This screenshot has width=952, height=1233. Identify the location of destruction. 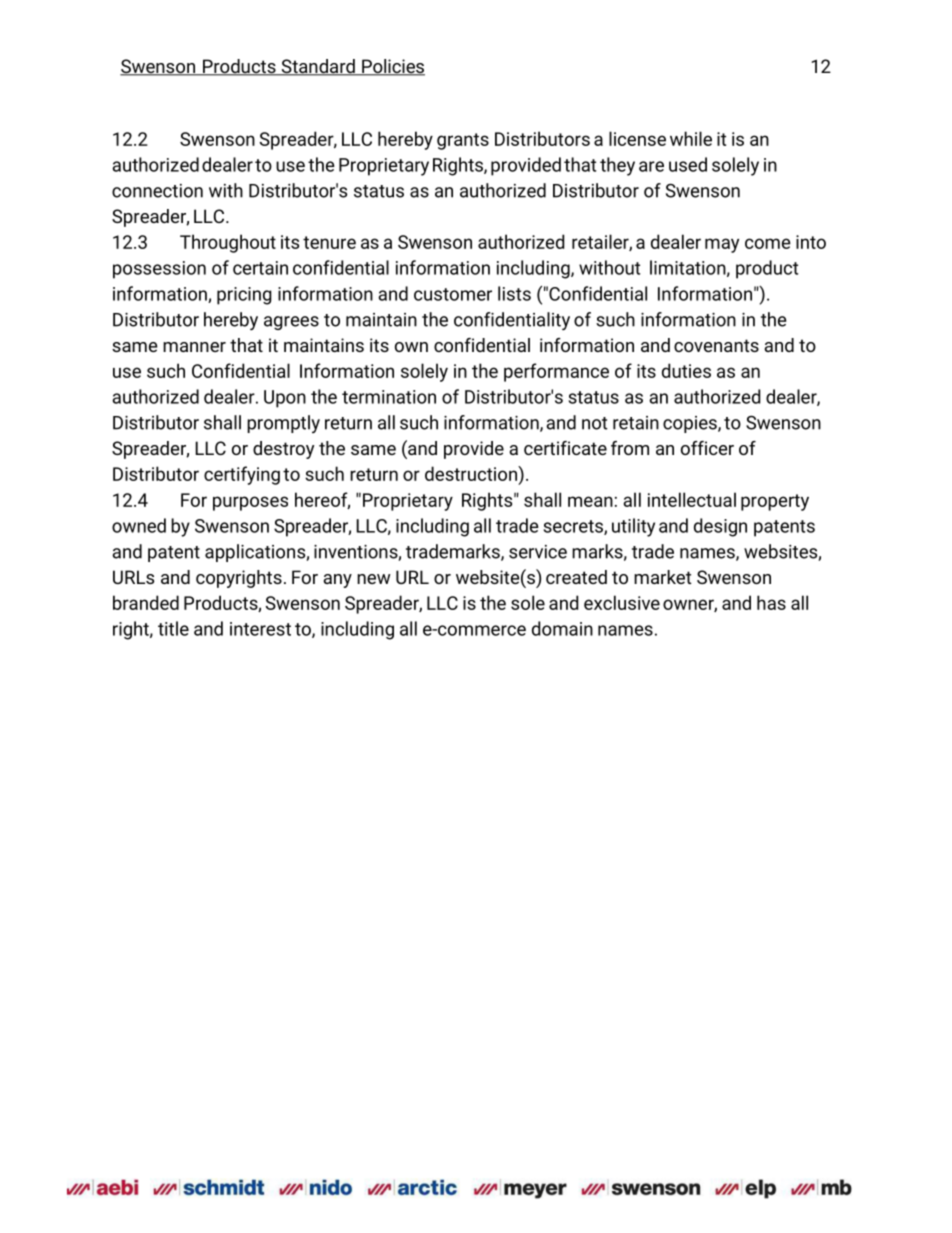
(472, 473).
